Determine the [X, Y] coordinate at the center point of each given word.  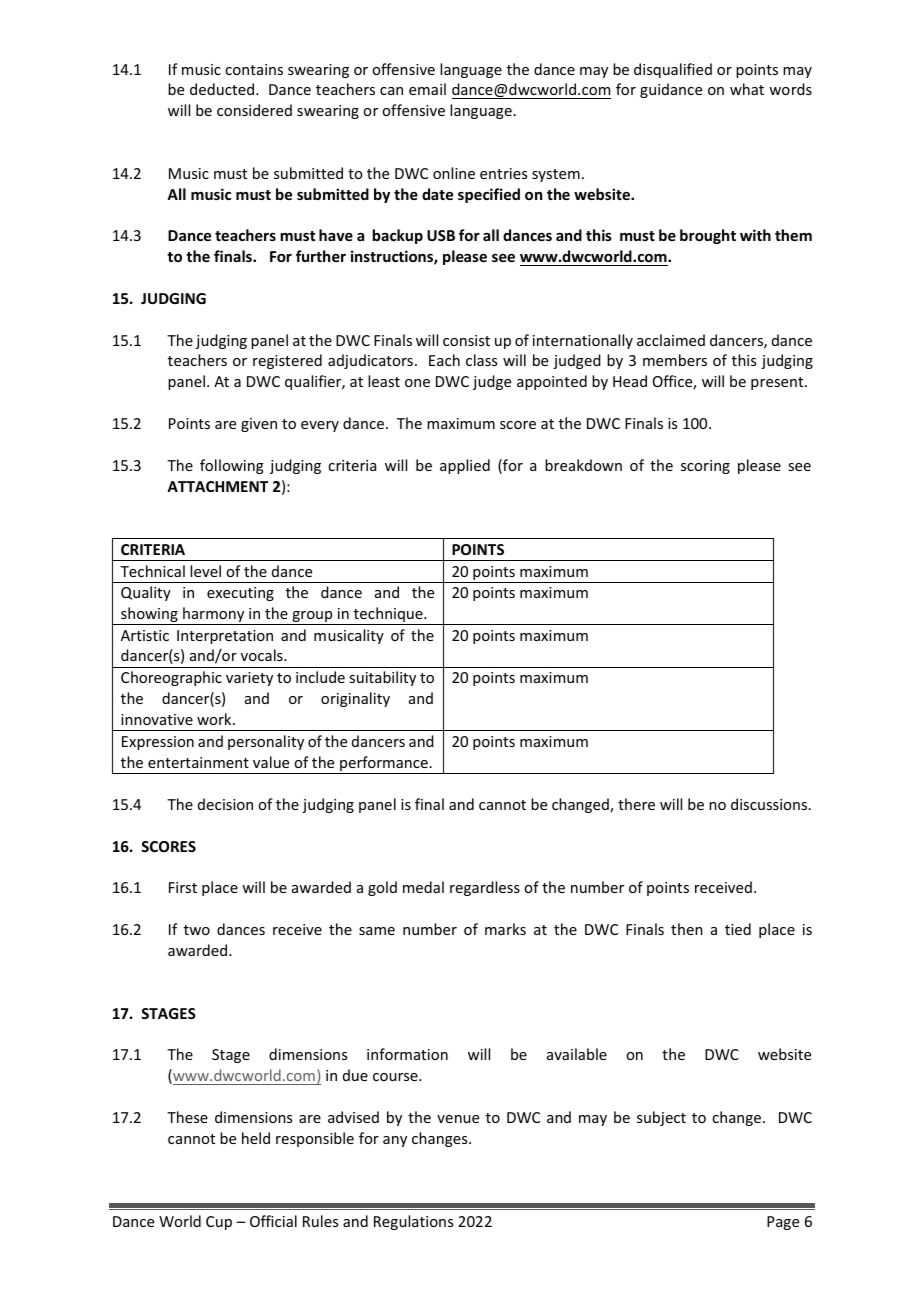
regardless [485, 888]
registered [287, 361]
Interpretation [225, 637]
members [675, 360]
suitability [382, 678]
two [197, 930]
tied [738, 929]
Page [783, 1223]
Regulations [413, 1222]
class [481, 360]
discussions [770, 804]
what [747, 89]
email [427, 89]
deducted [223, 89]
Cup [219, 1223]
